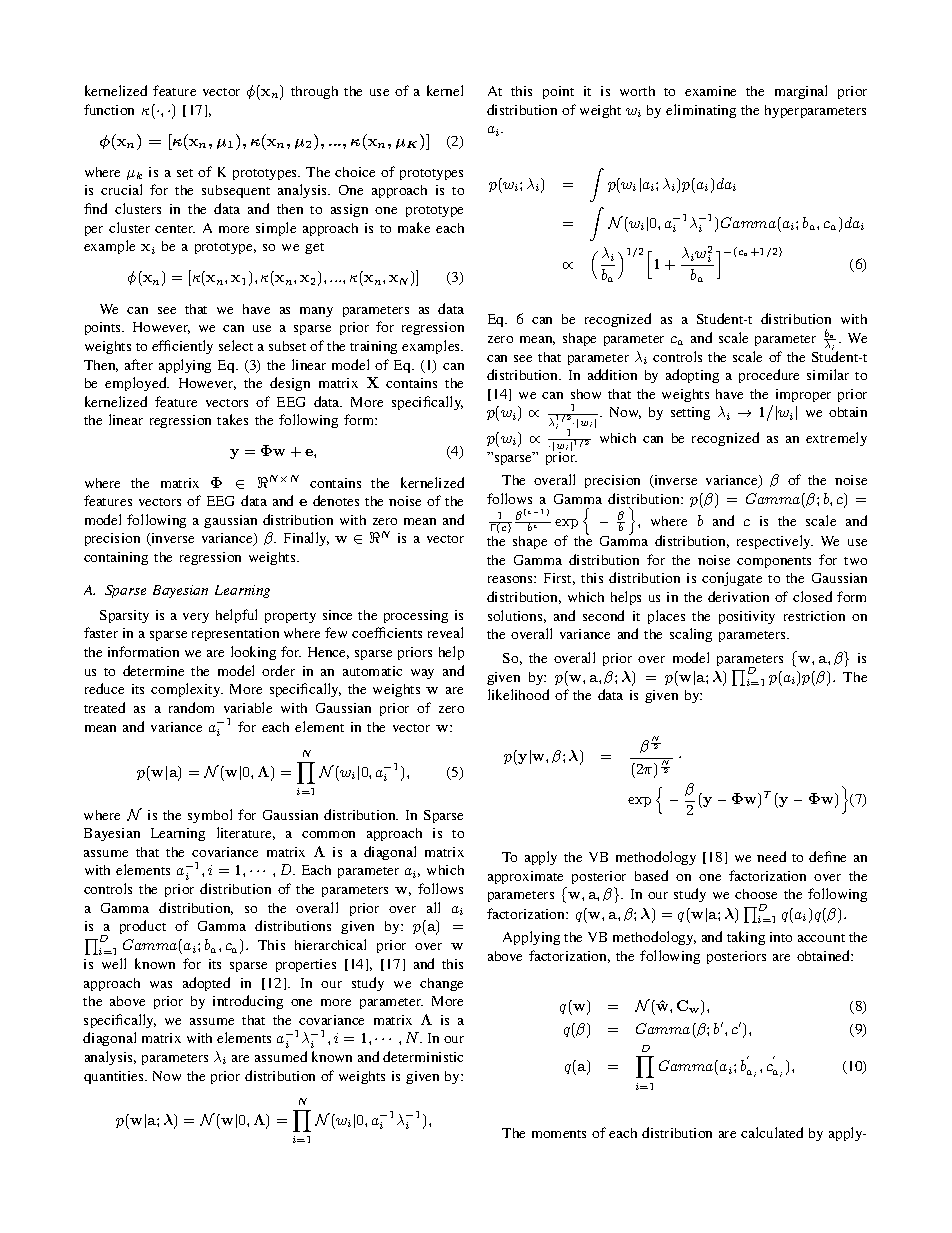  What do you see at coordinates (355, 172) in the screenshot?
I see `choice` at bounding box center [355, 172].
